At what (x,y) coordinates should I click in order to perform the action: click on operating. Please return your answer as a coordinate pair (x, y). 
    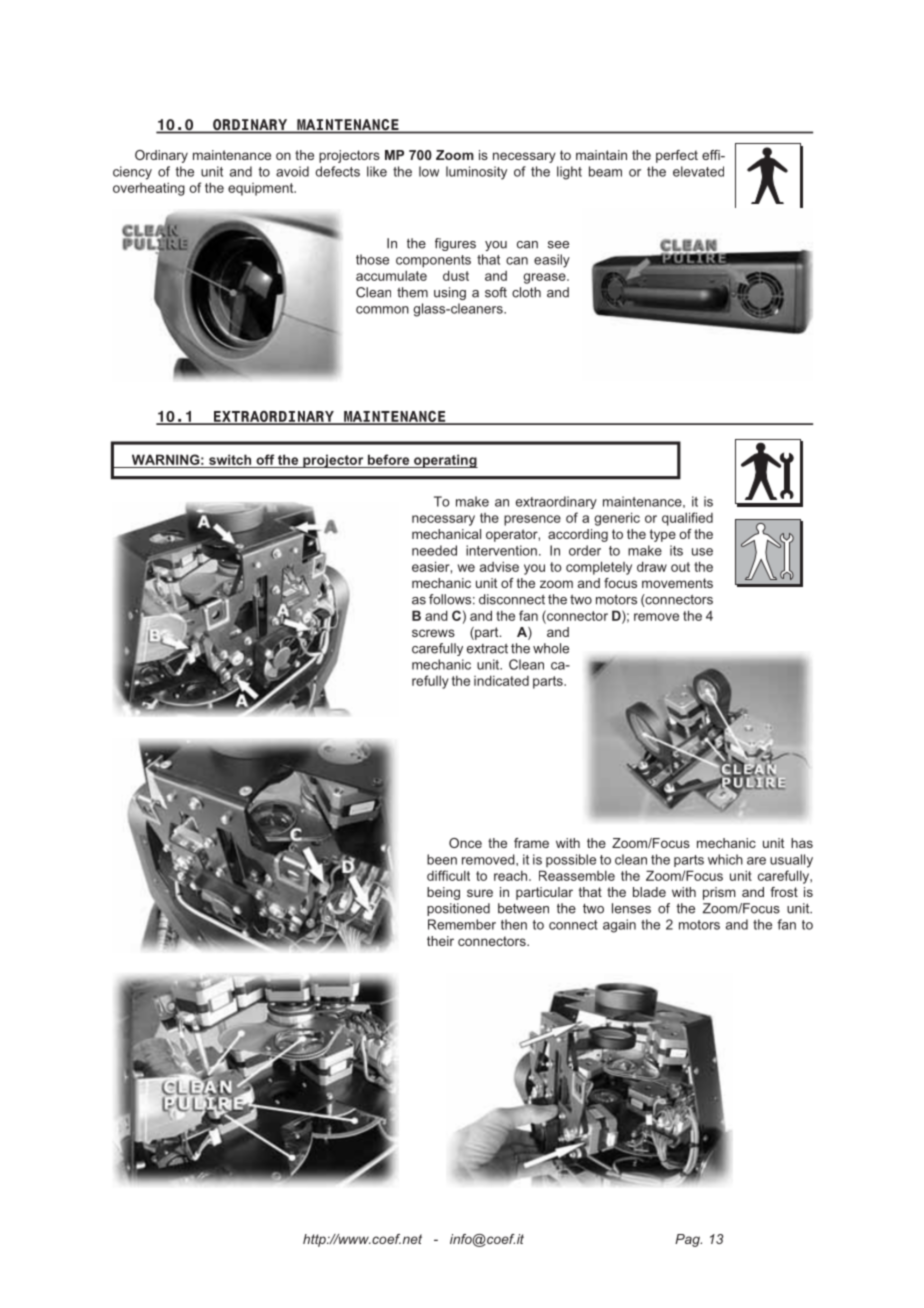
    Looking at the image, I should click on (445, 461).
